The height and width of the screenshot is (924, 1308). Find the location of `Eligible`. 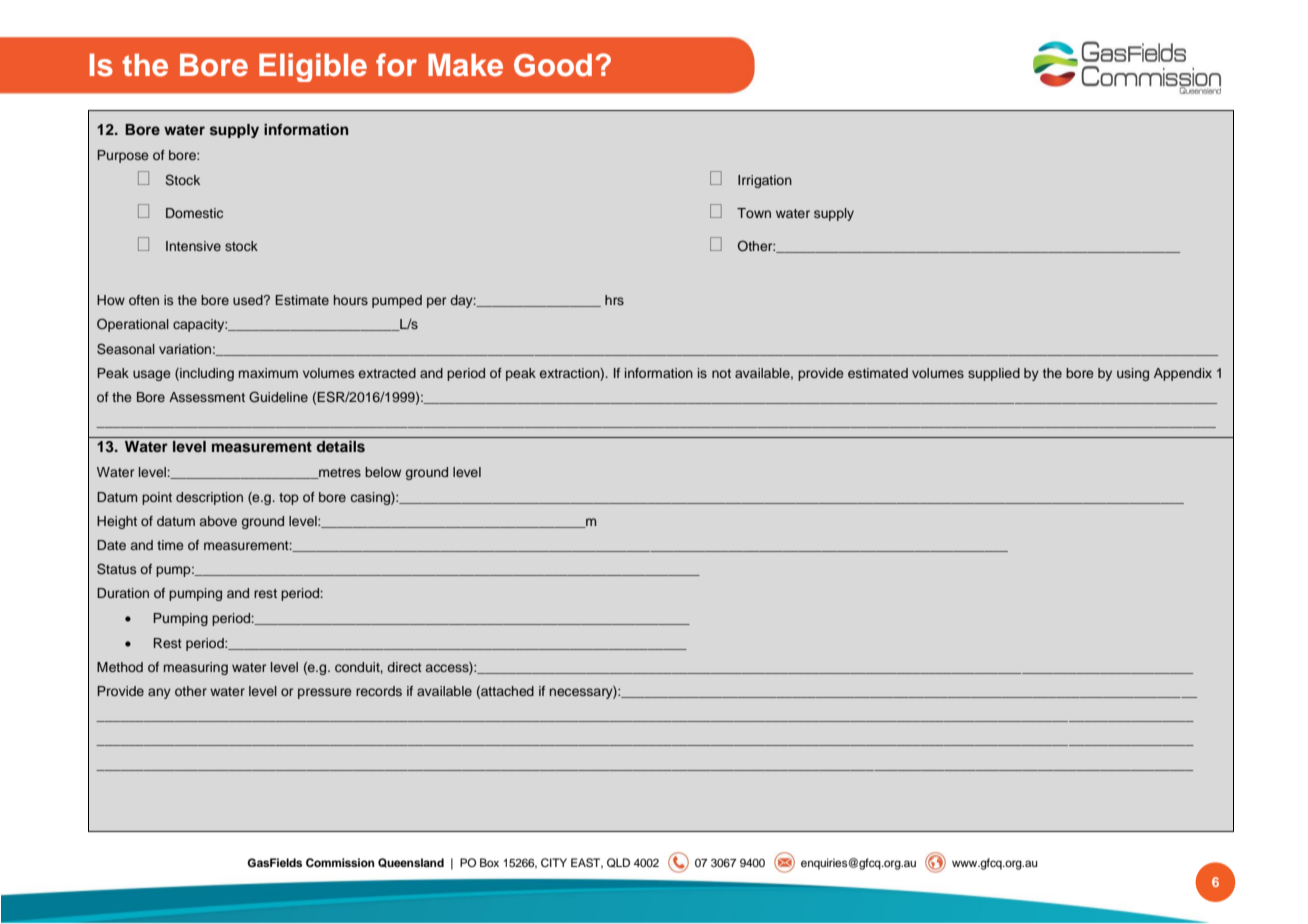

Eligible is located at coordinates (313, 67).
